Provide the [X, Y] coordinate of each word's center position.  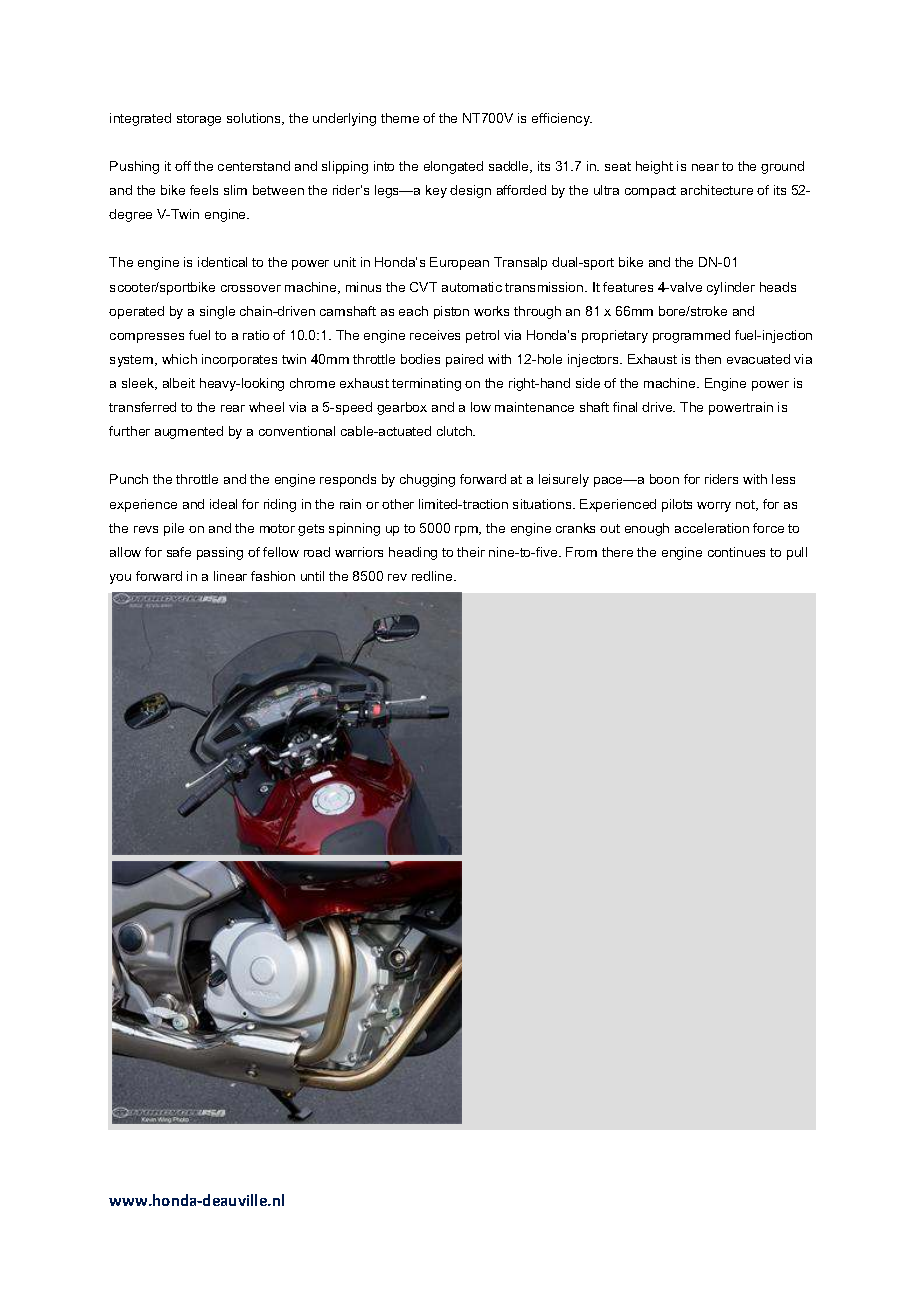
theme [400, 118]
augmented [189, 432]
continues [736, 552]
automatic [472, 287]
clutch [455, 431]
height [654, 167]
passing [220, 553]
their [471, 552]
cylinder [731, 288]
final [625, 407]
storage [199, 120]
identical [222, 262]
